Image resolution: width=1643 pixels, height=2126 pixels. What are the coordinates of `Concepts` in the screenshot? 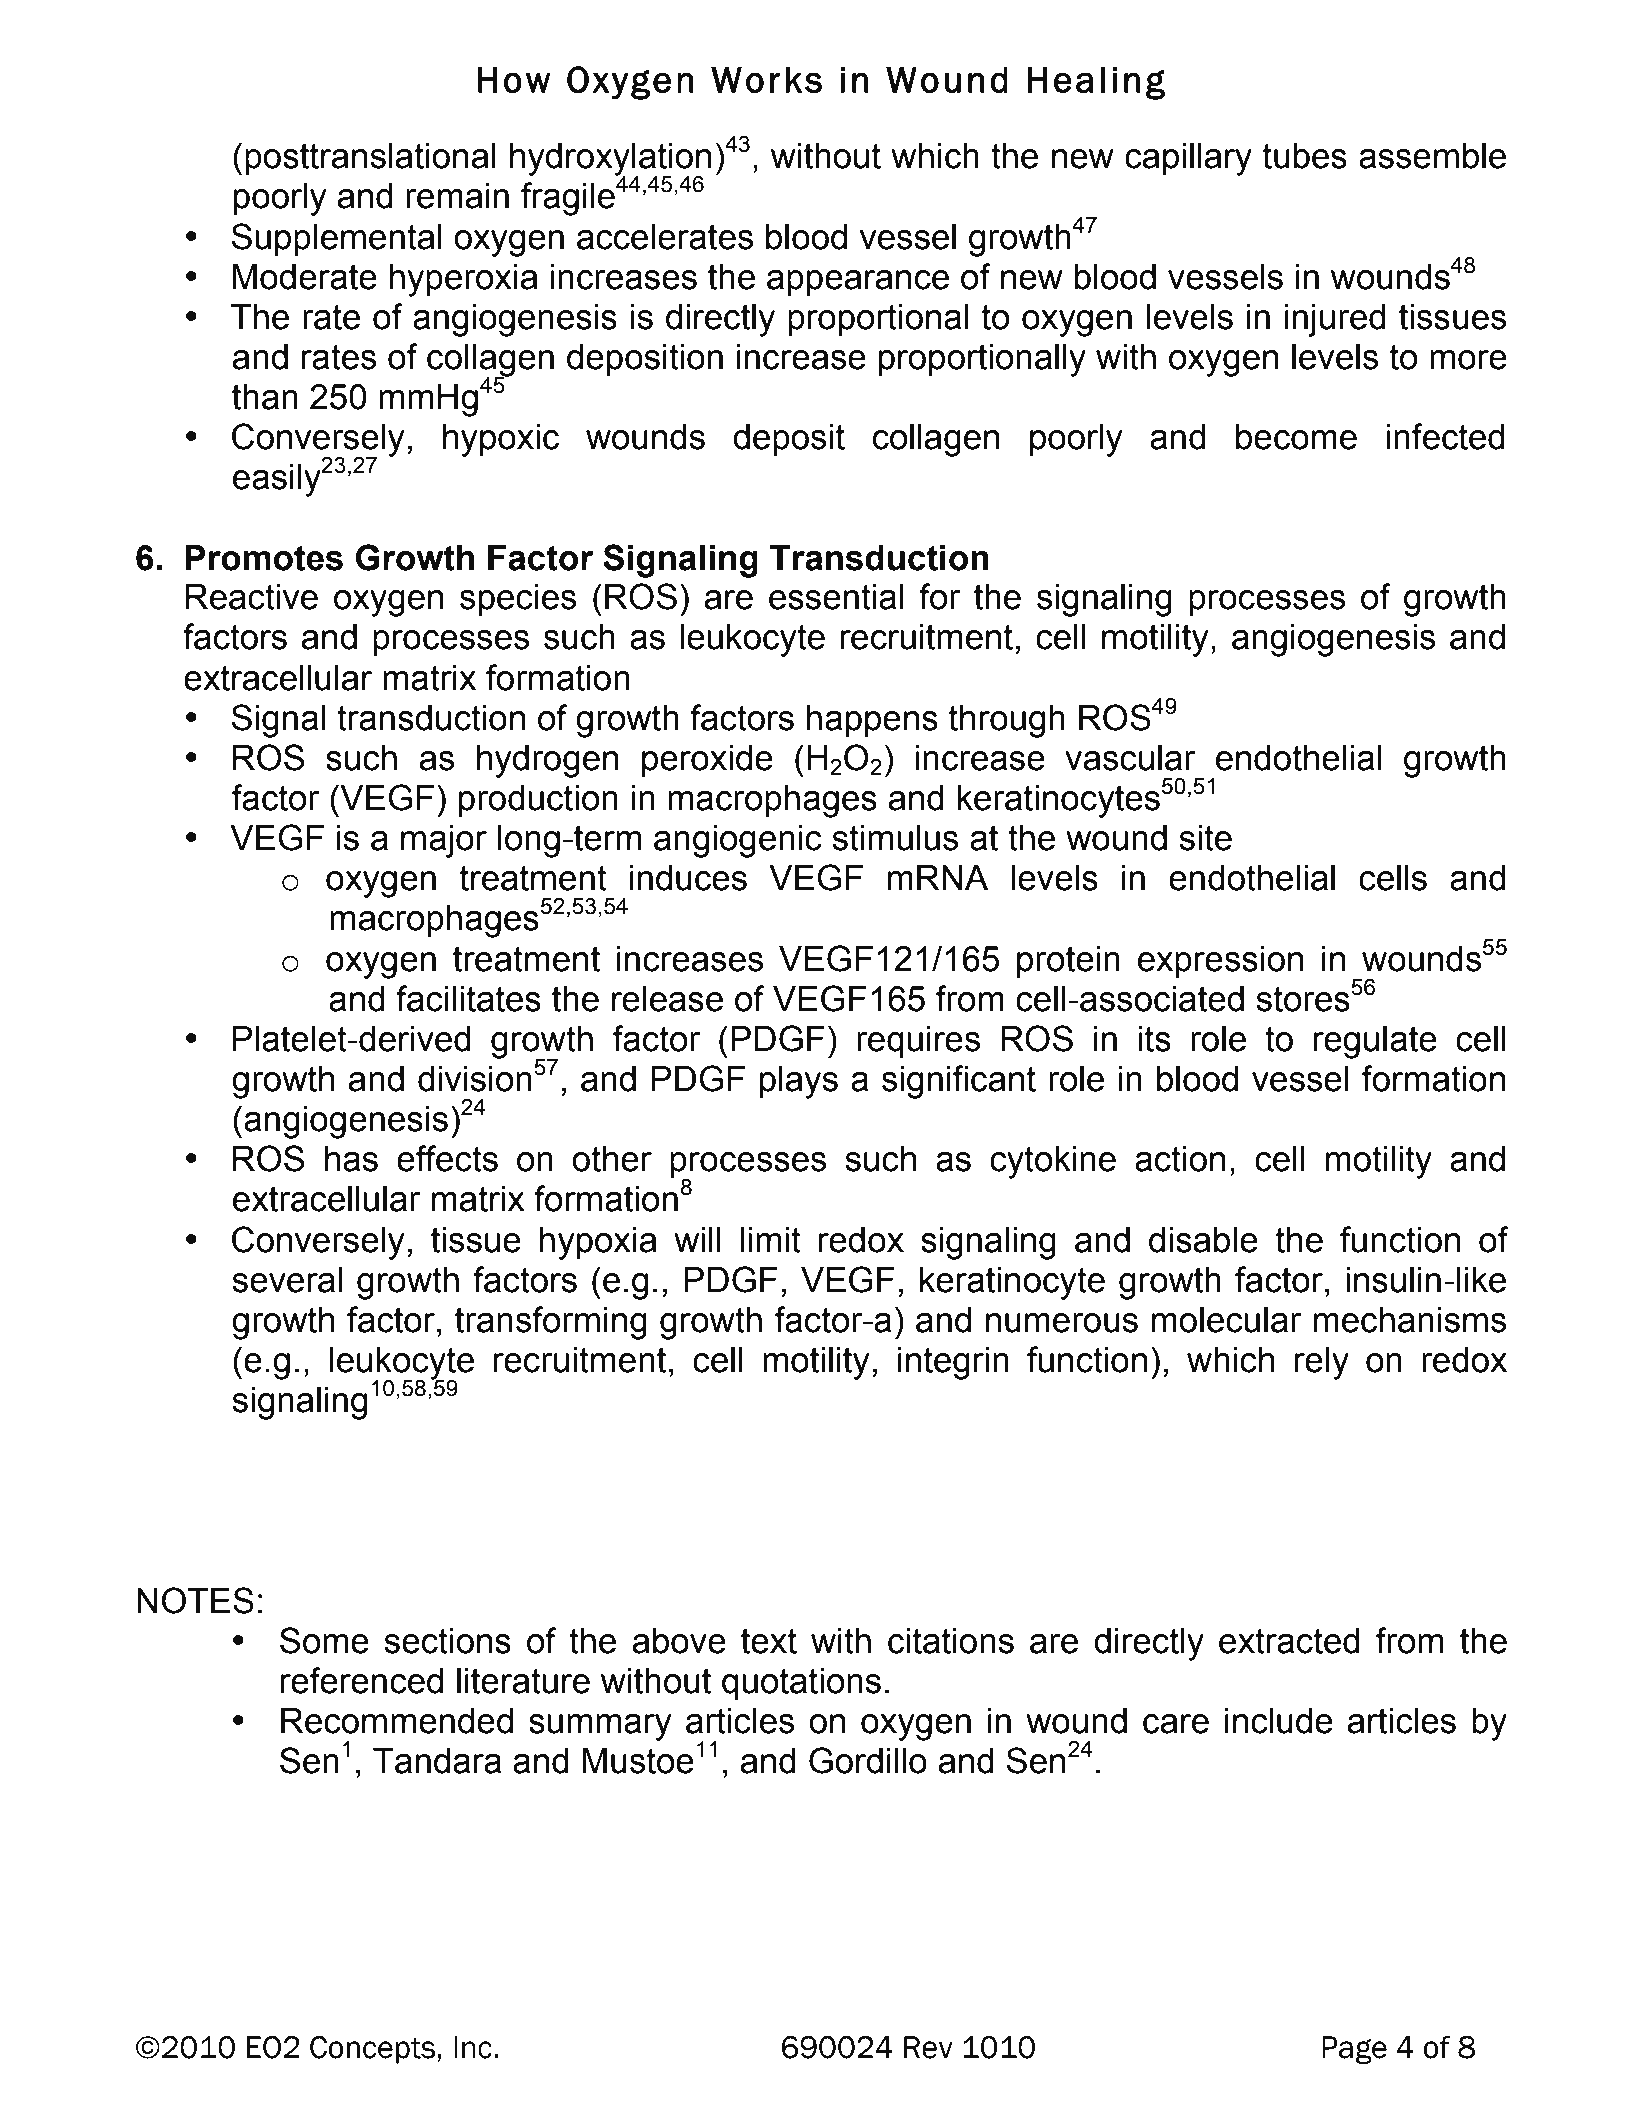 It's located at (372, 2050).
